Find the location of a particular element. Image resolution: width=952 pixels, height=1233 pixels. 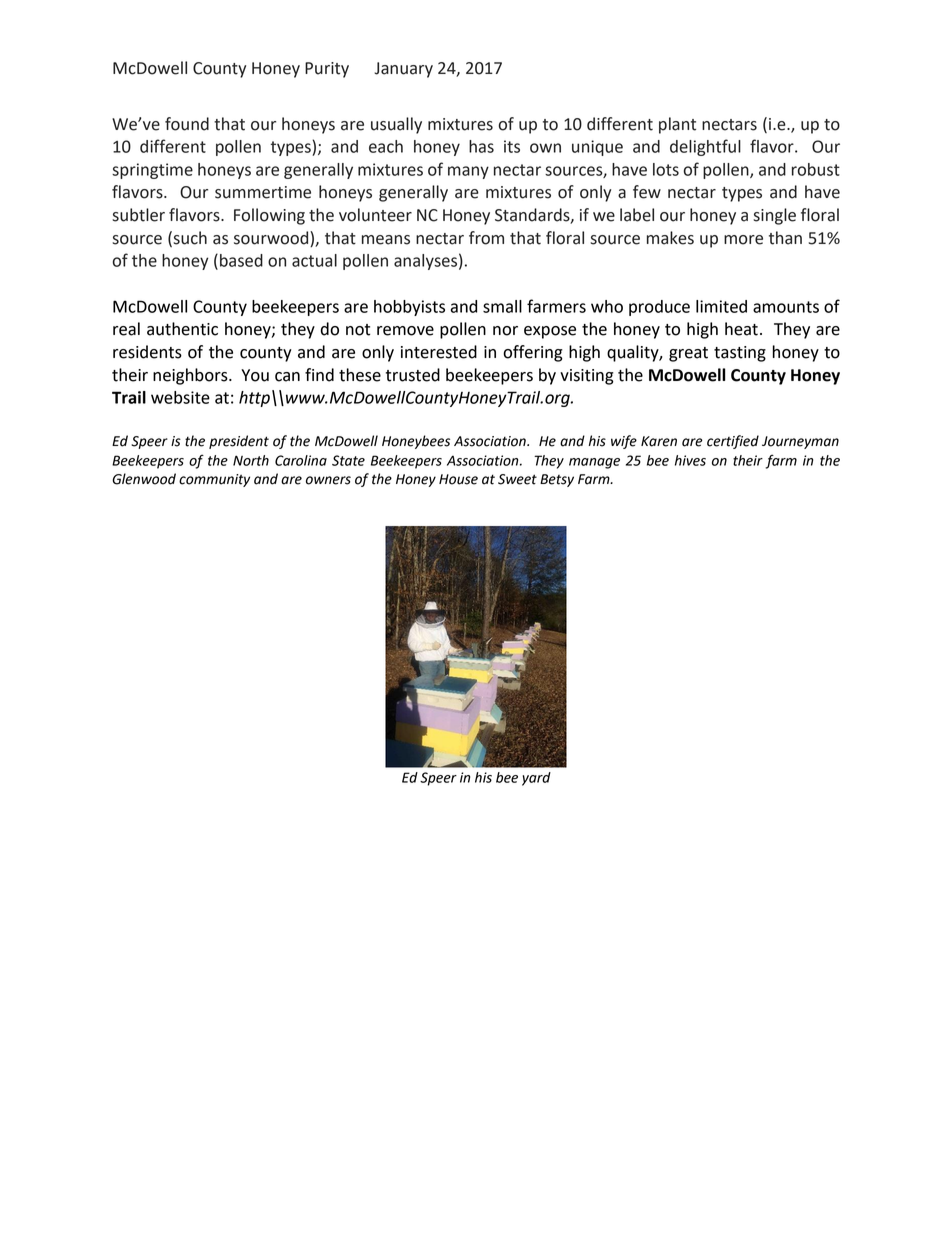

House is located at coordinates (458, 479).
